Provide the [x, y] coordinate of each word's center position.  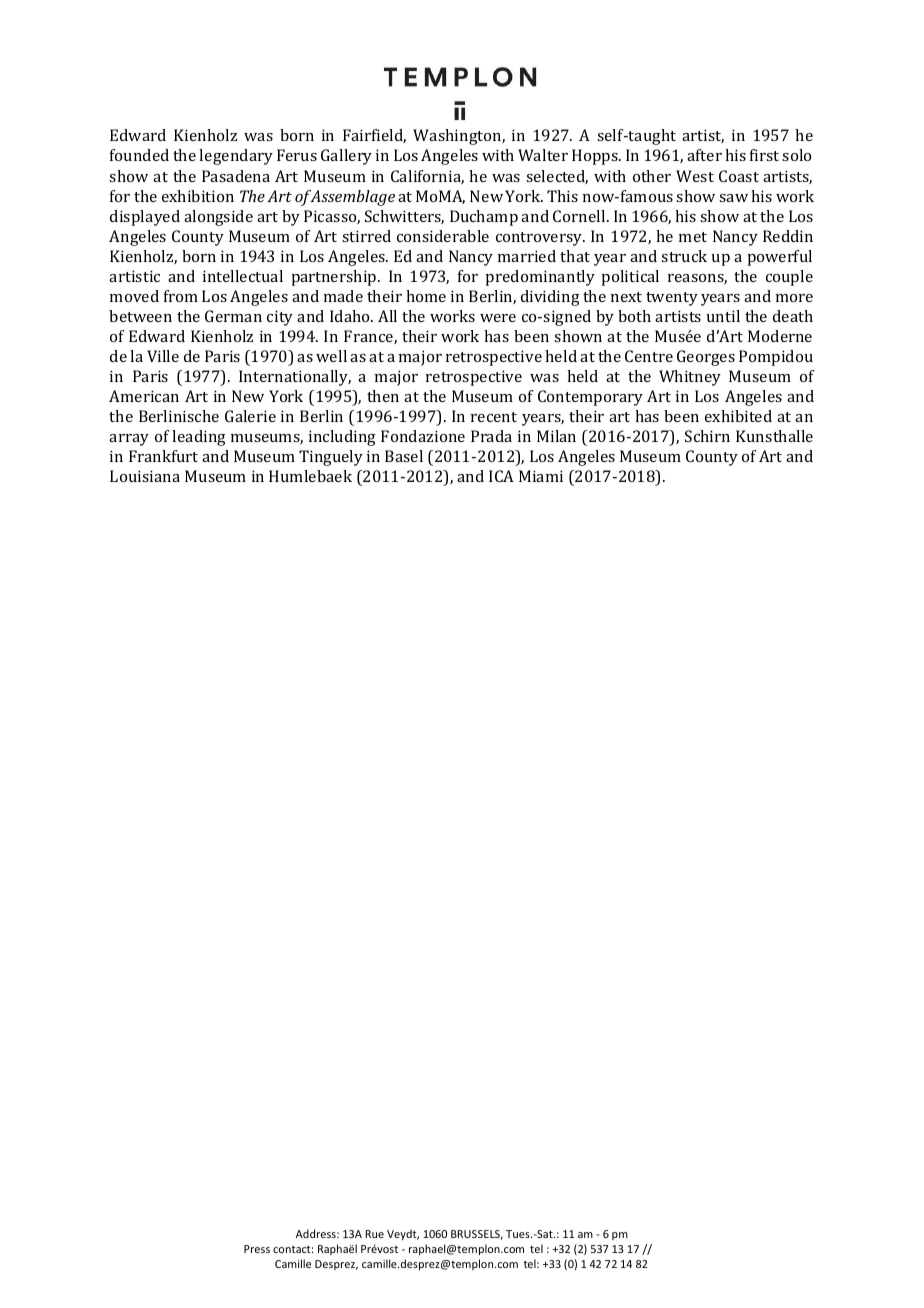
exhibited [738, 416]
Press [257, 1249]
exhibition [198, 196]
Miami [541, 476]
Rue [374, 1234]
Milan [556, 436]
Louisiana [145, 476]
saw [733, 198]
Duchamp [484, 218]
